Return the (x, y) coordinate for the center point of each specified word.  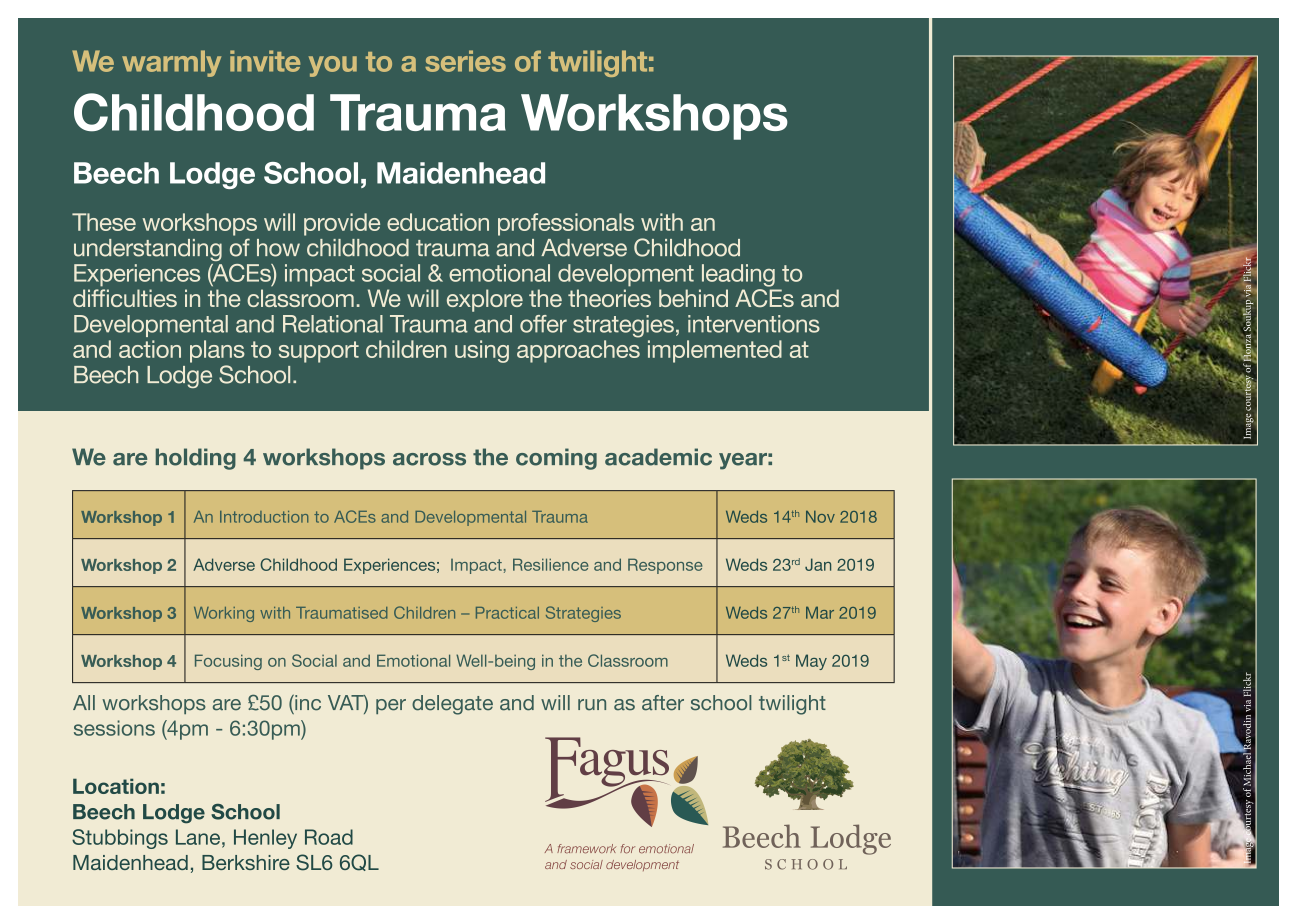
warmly (171, 63)
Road (329, 837)
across (429, 459)
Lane (198, 837)
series (465, 61)
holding (196, 459)
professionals (566, 224)
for (627, 849)
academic (658, 457)
